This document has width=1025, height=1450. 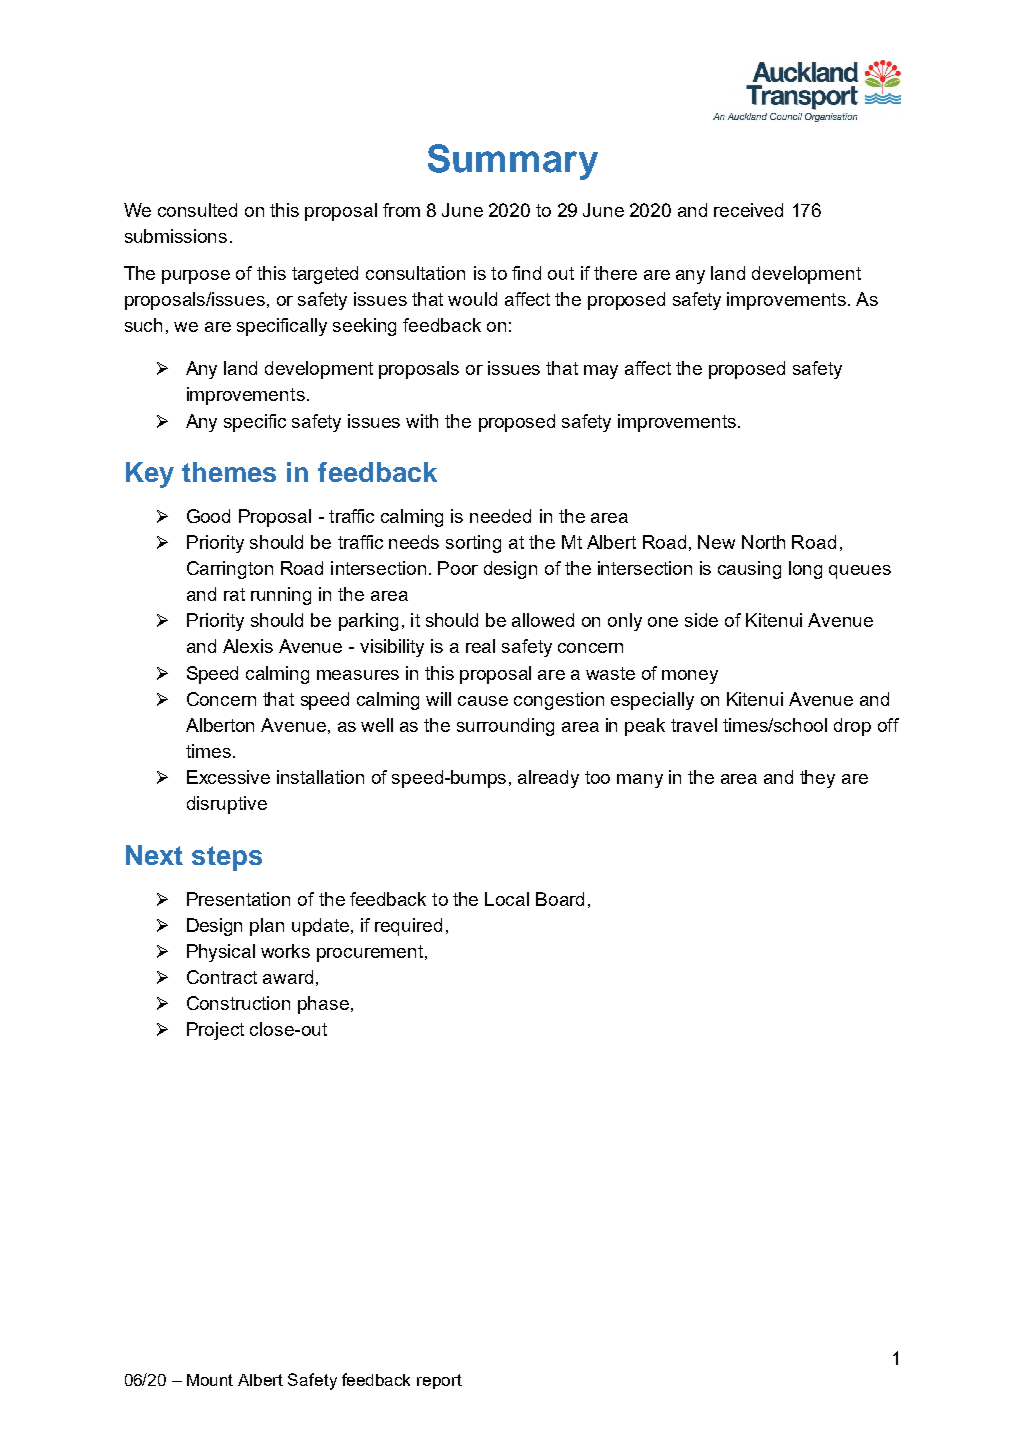 What do you see at coordinates (817, 779) in the document?
I see `they` at bounding box center [817, 779].
